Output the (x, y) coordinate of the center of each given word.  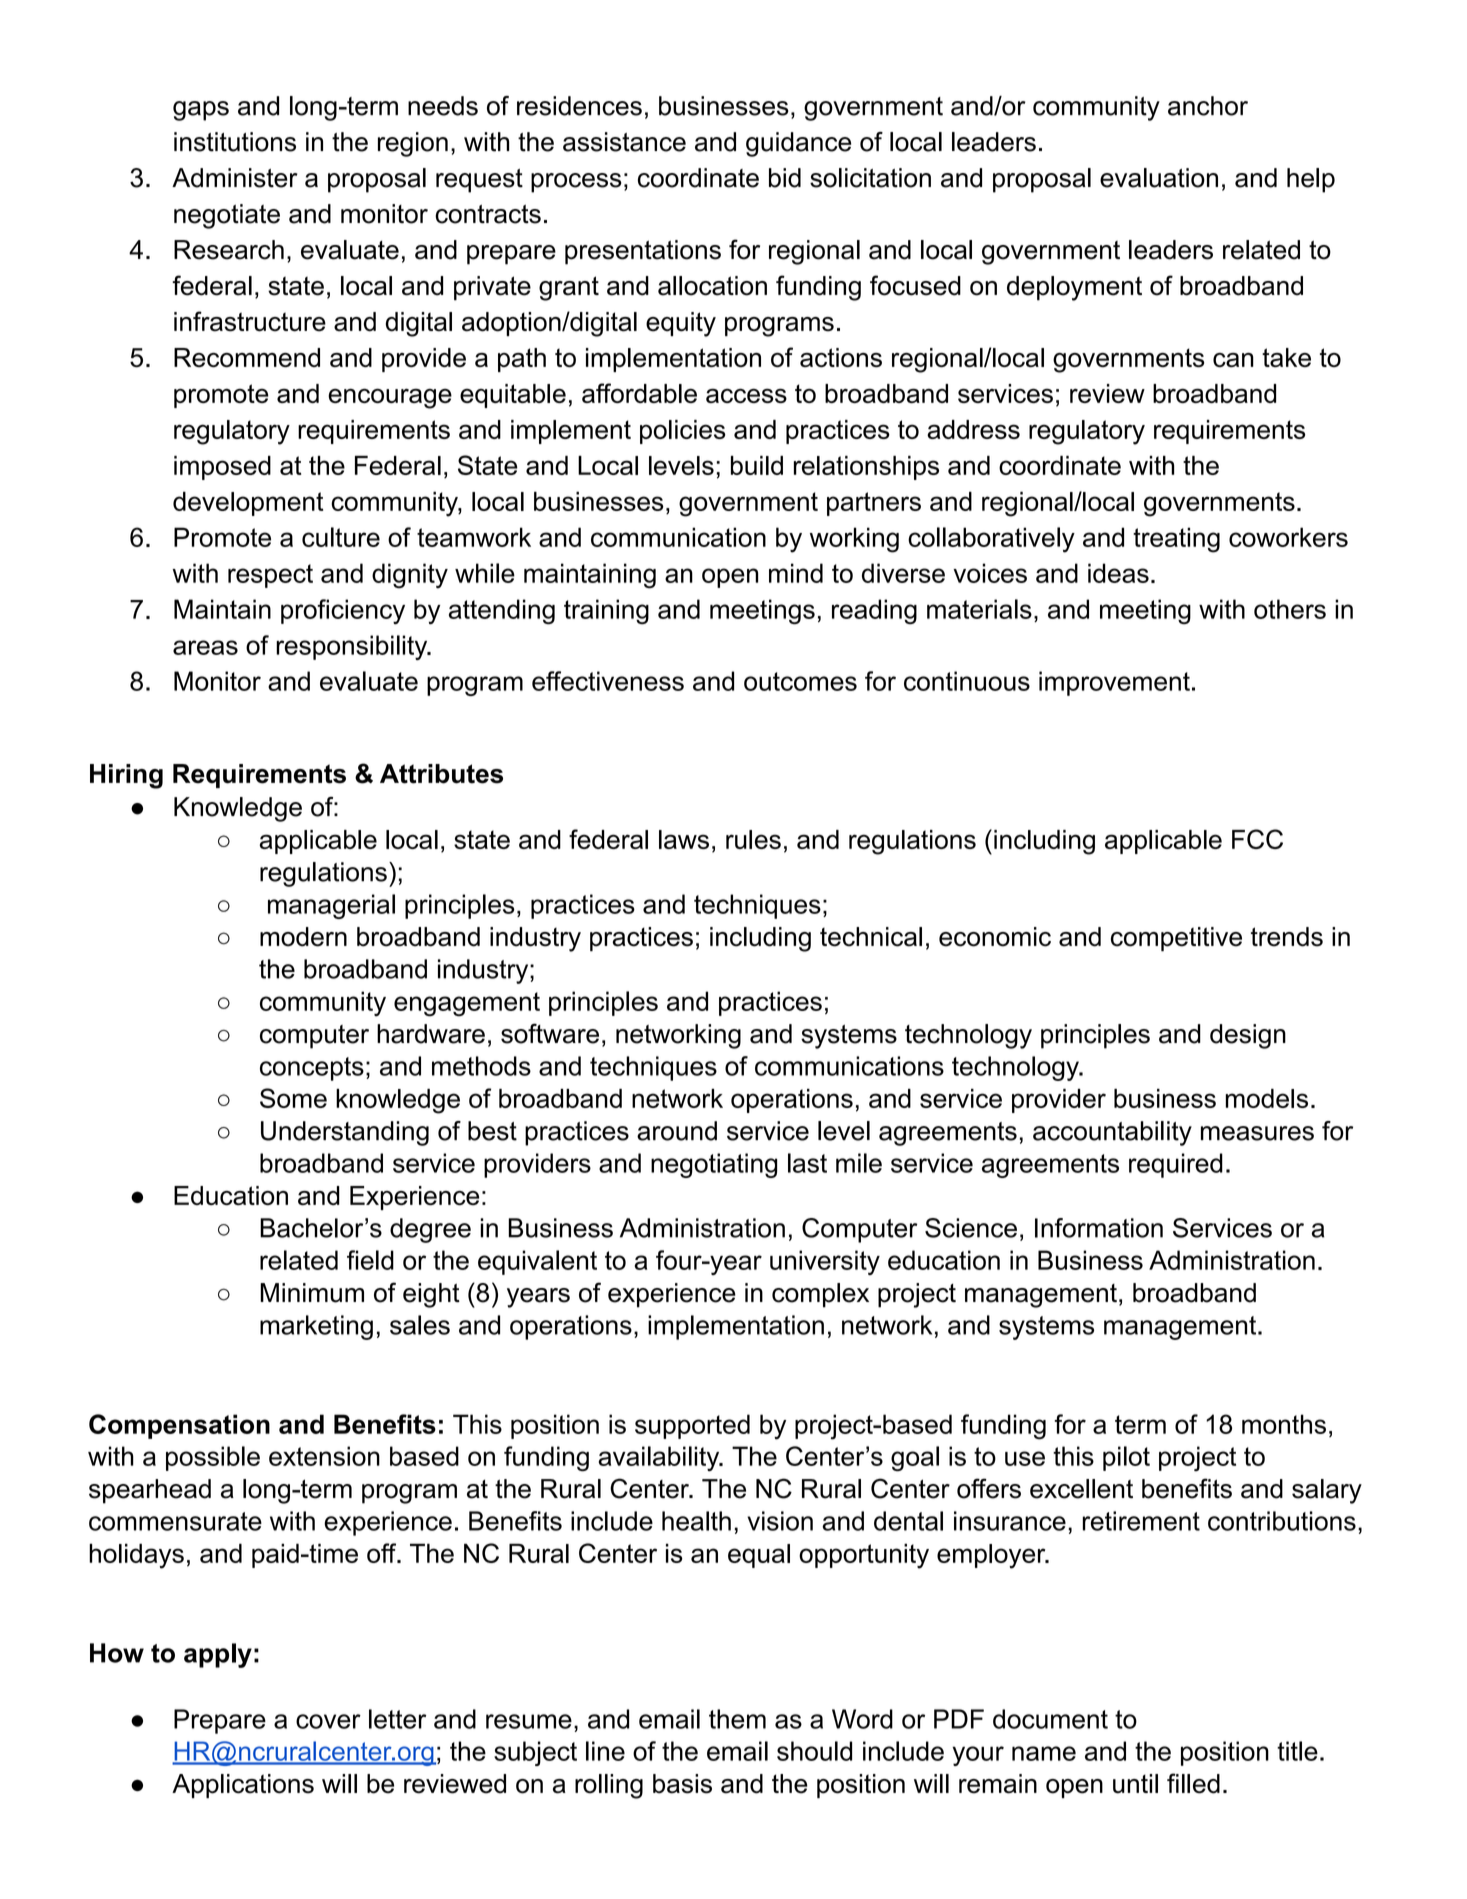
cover (328, 1721)
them (737, 1719)
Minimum (312, 1293)
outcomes (800, 681)
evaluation (1159, 178)
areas (205, 647)
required (1176, 1165)
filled (1193, 1783)
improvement (1114, 683)
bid (785, 178)
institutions (235, 142)
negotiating (714, 1165)
